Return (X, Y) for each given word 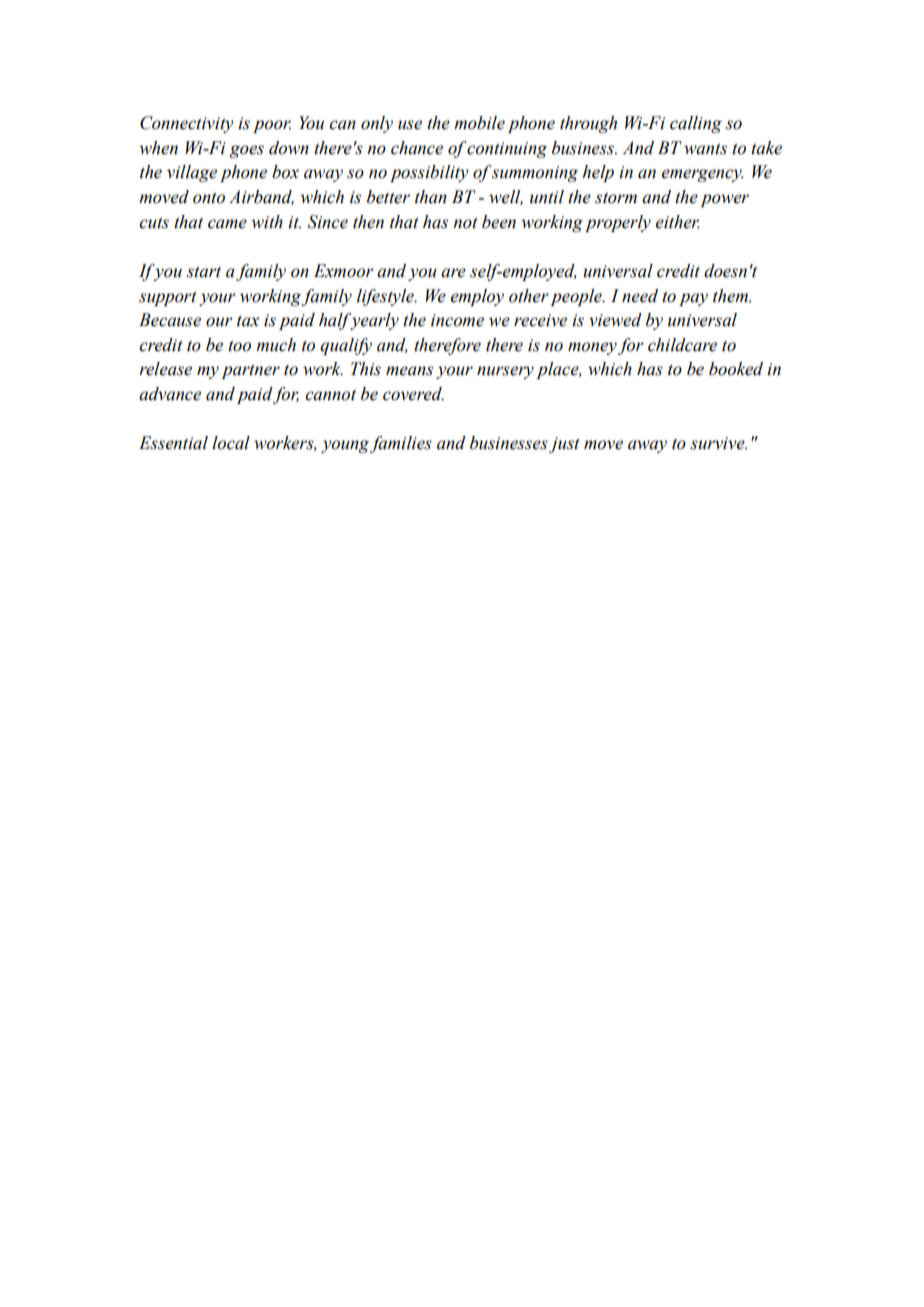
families (401, 444)
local (231, 443)
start (204, 272)
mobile (479, 123)
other (529, 296)
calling (696, 124)
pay (693, 299)
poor (272, 126)
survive (718, 443)
